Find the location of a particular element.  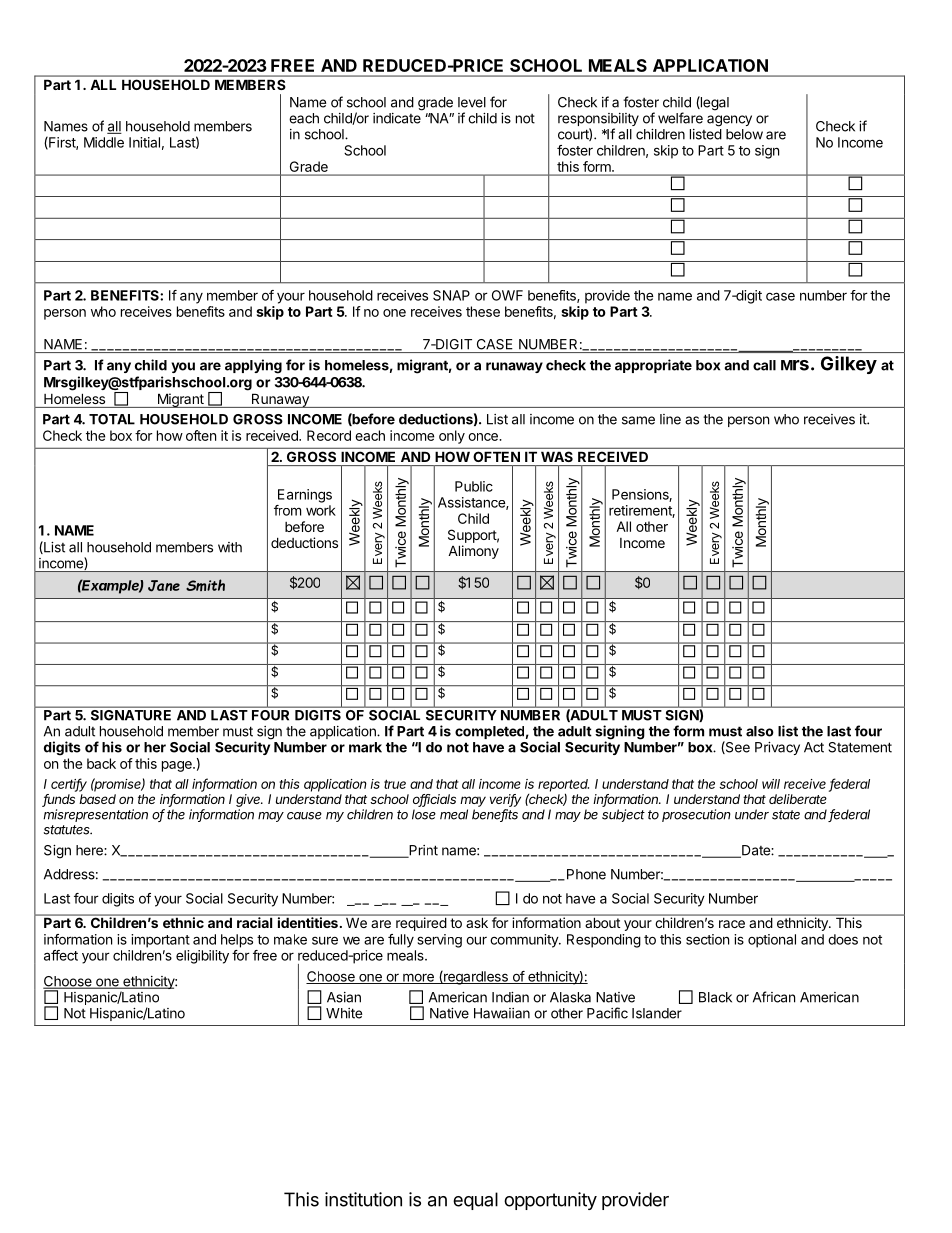

level is located at coordinates (472, 102).
